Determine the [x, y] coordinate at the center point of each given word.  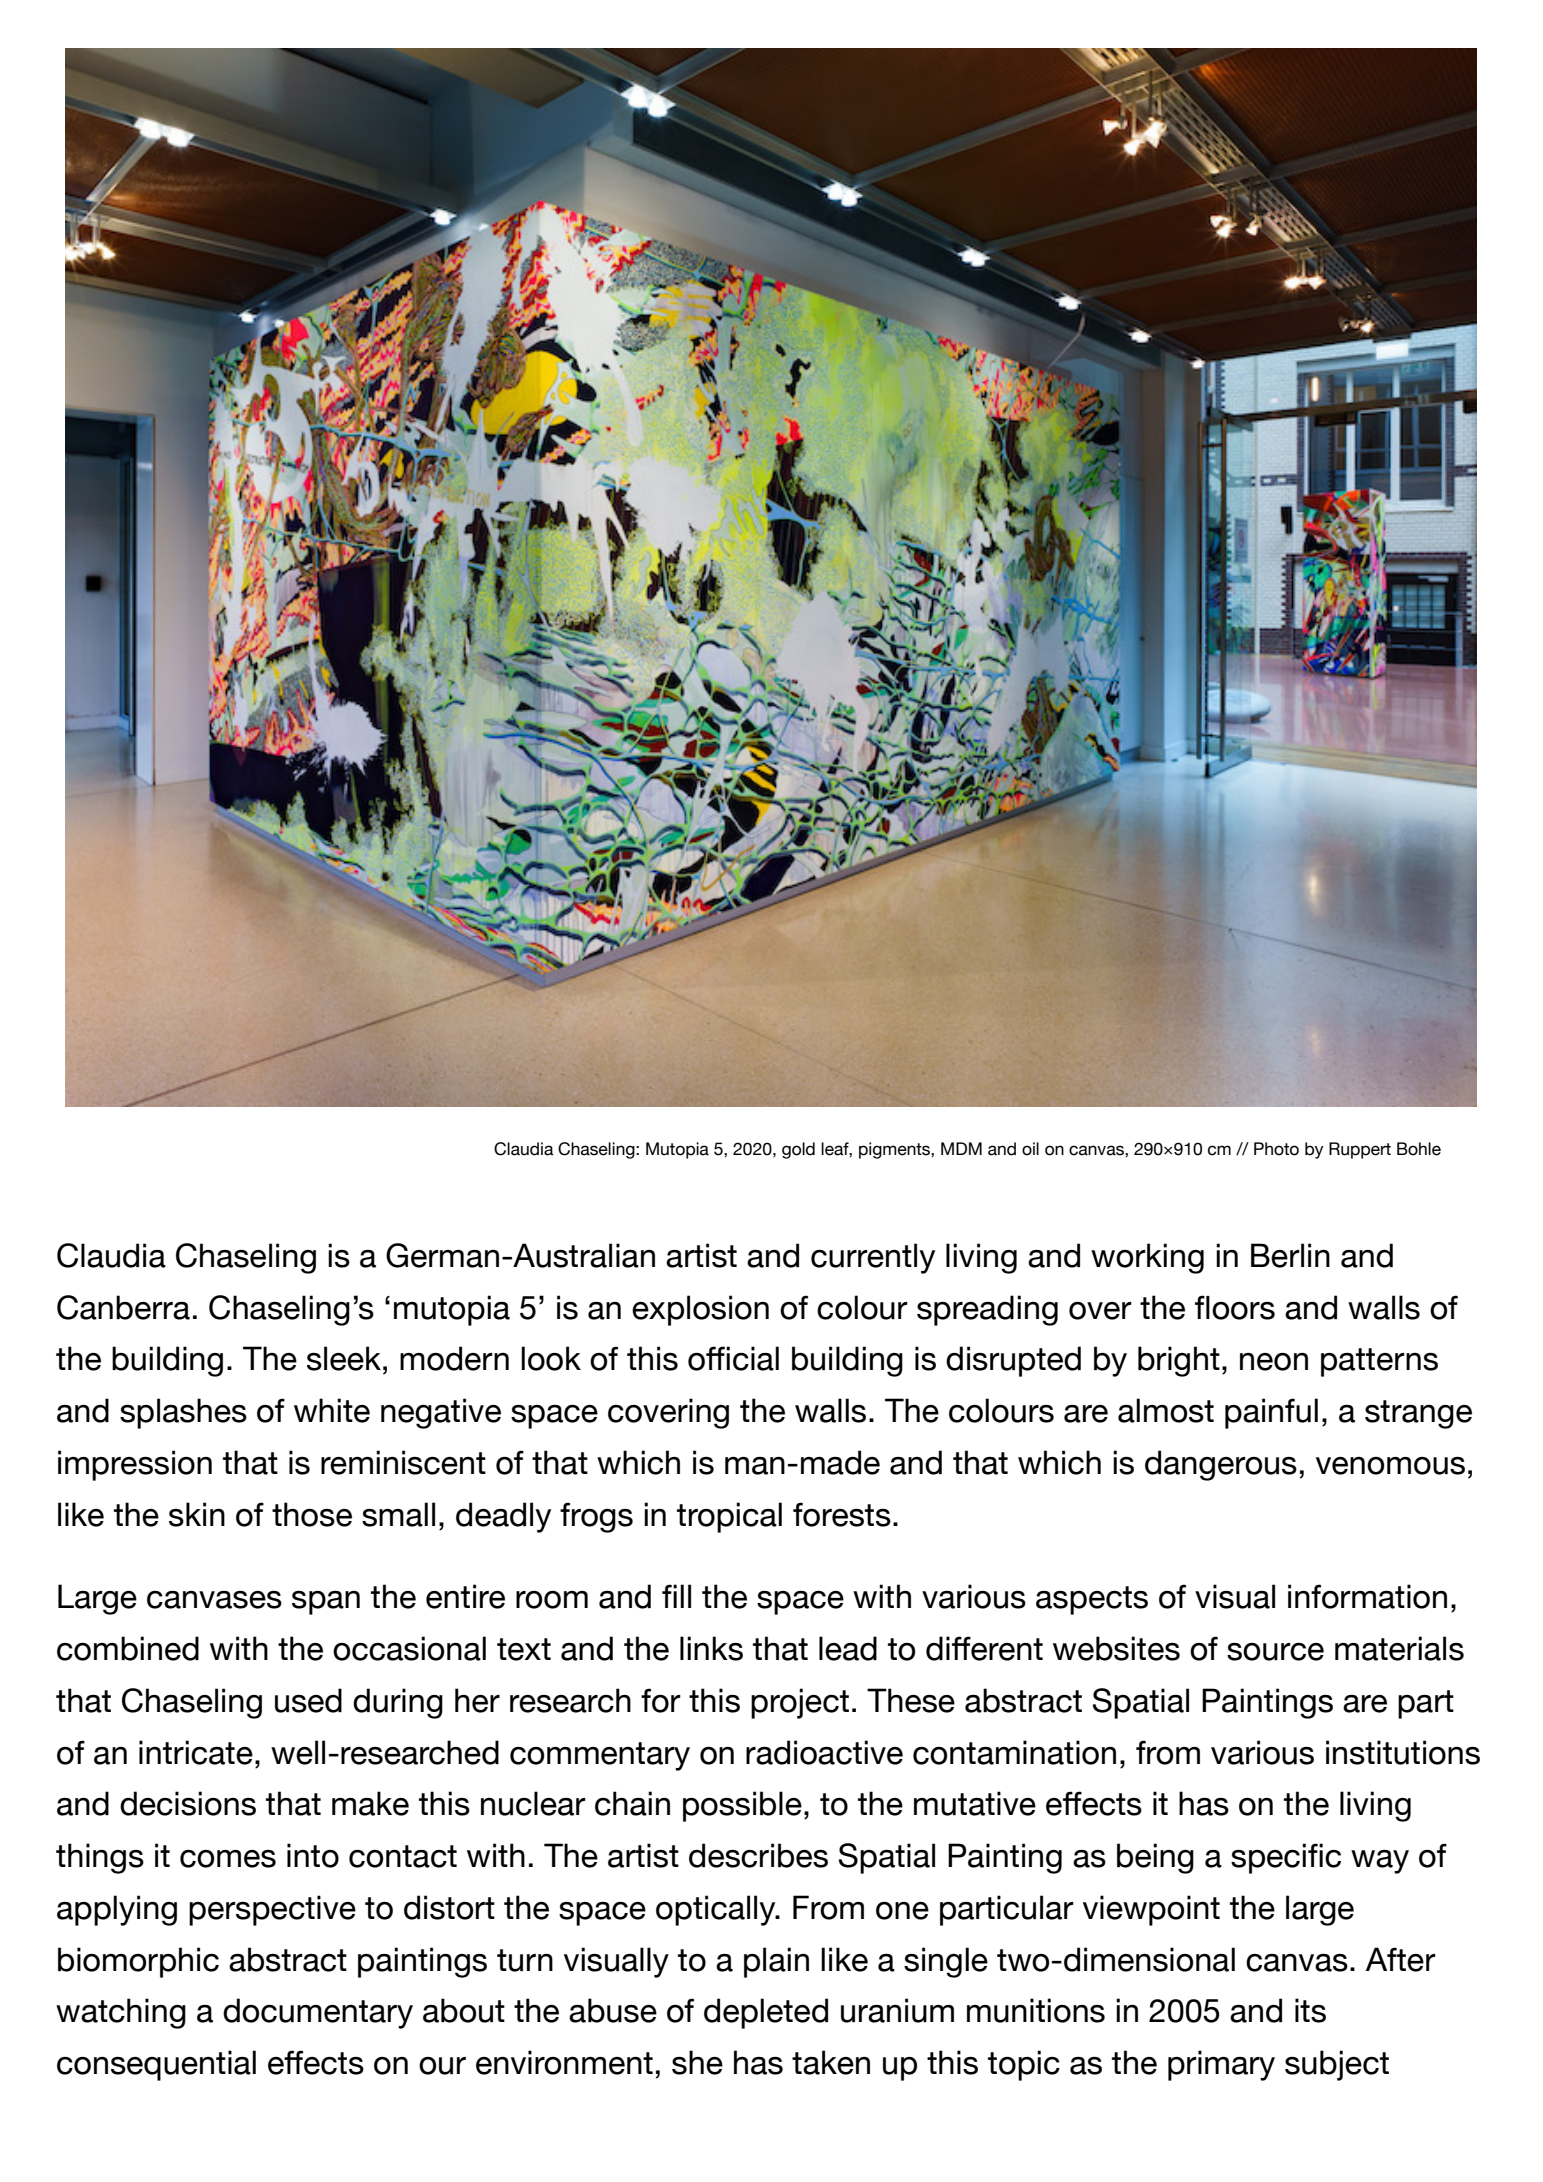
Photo [1276, 1149]
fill [676, 1596]
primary [1221, 2065]
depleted [766, 2013]
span [326, 1603]
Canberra [123, 1307]
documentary [318, 2013]
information [1367, 1596]
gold [798, 1150]
